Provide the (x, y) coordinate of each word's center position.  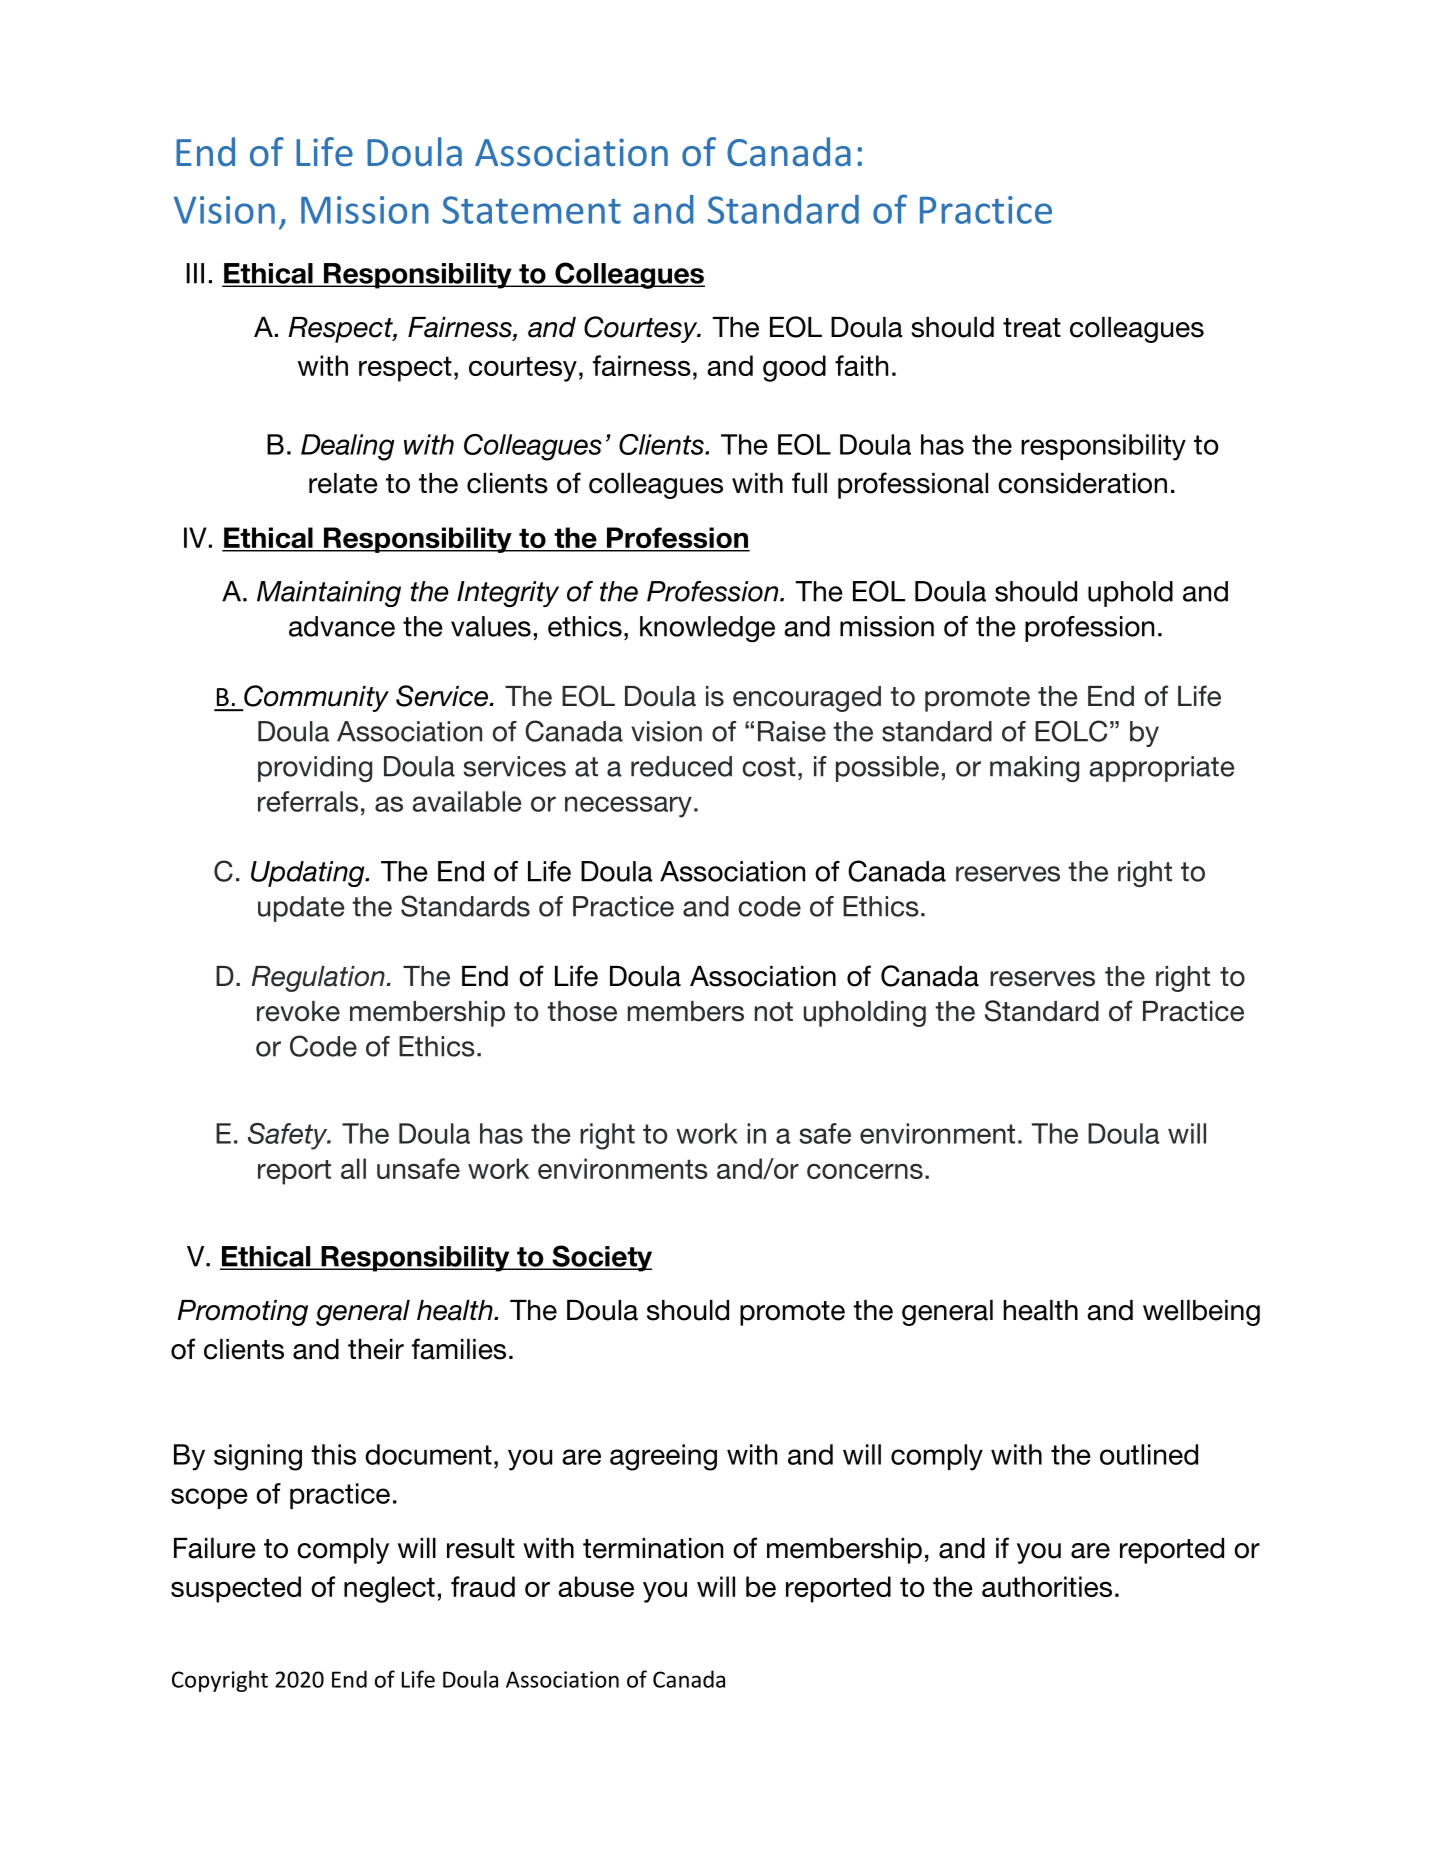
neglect (389, 1589)
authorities (1047, 1586)
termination (653, 1548)
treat (1032, 328)
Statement (531, 210)
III (195, 273)
